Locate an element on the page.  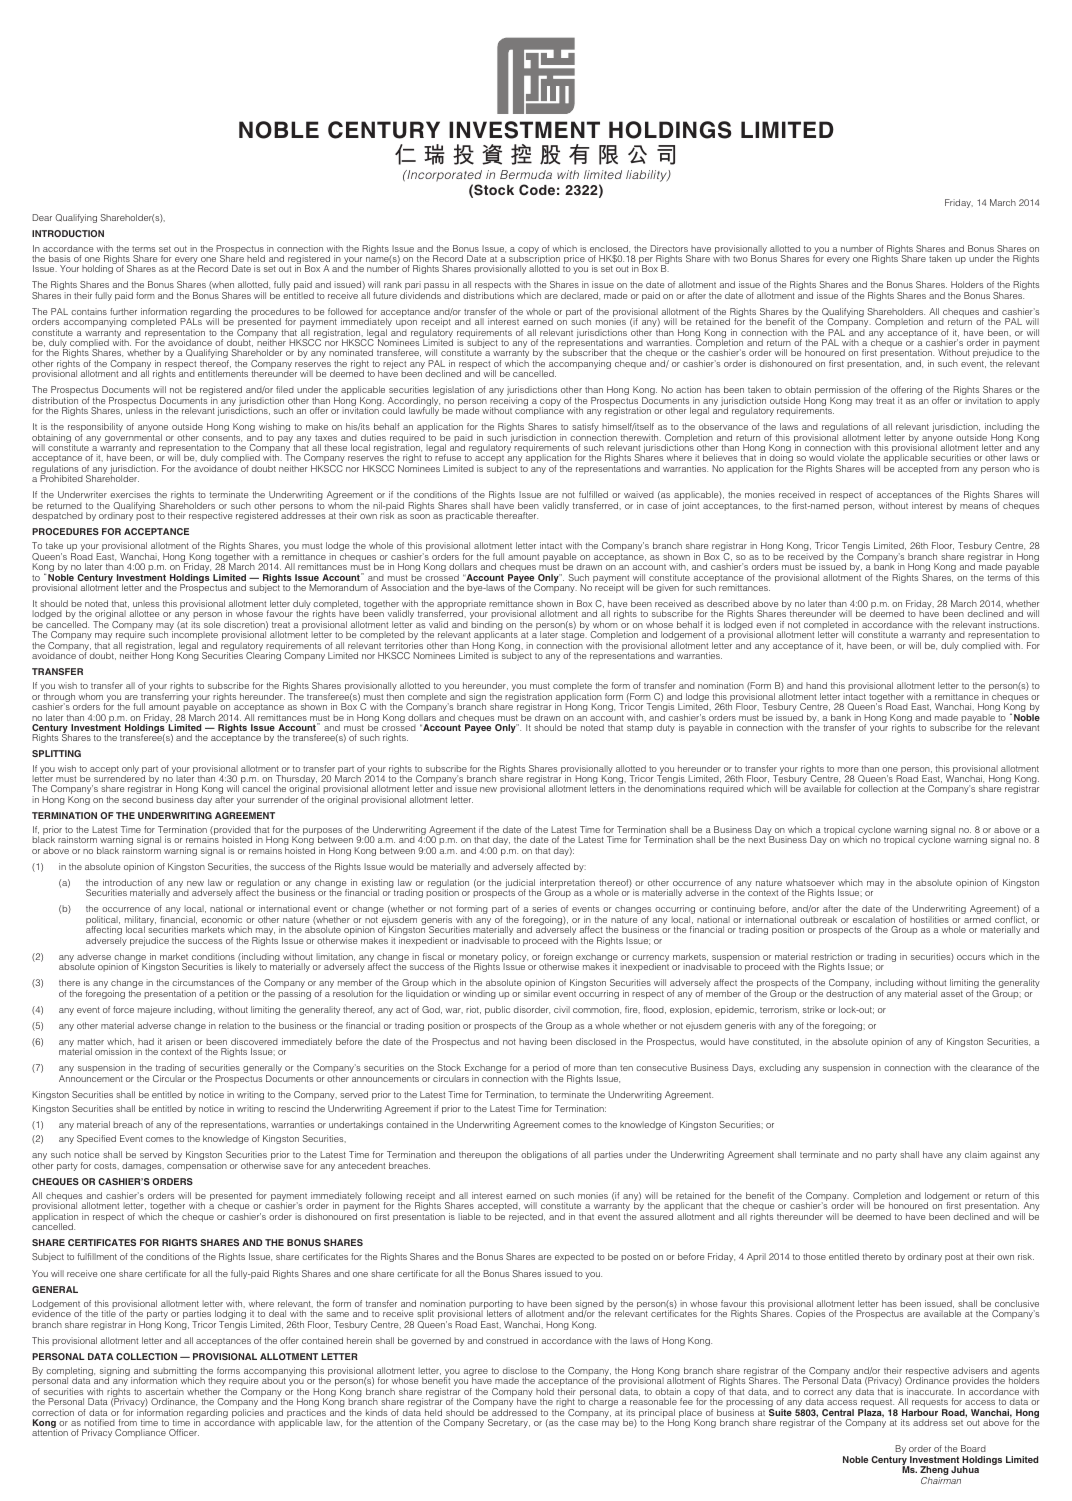
judicial is located at coordinates (520, 885).
